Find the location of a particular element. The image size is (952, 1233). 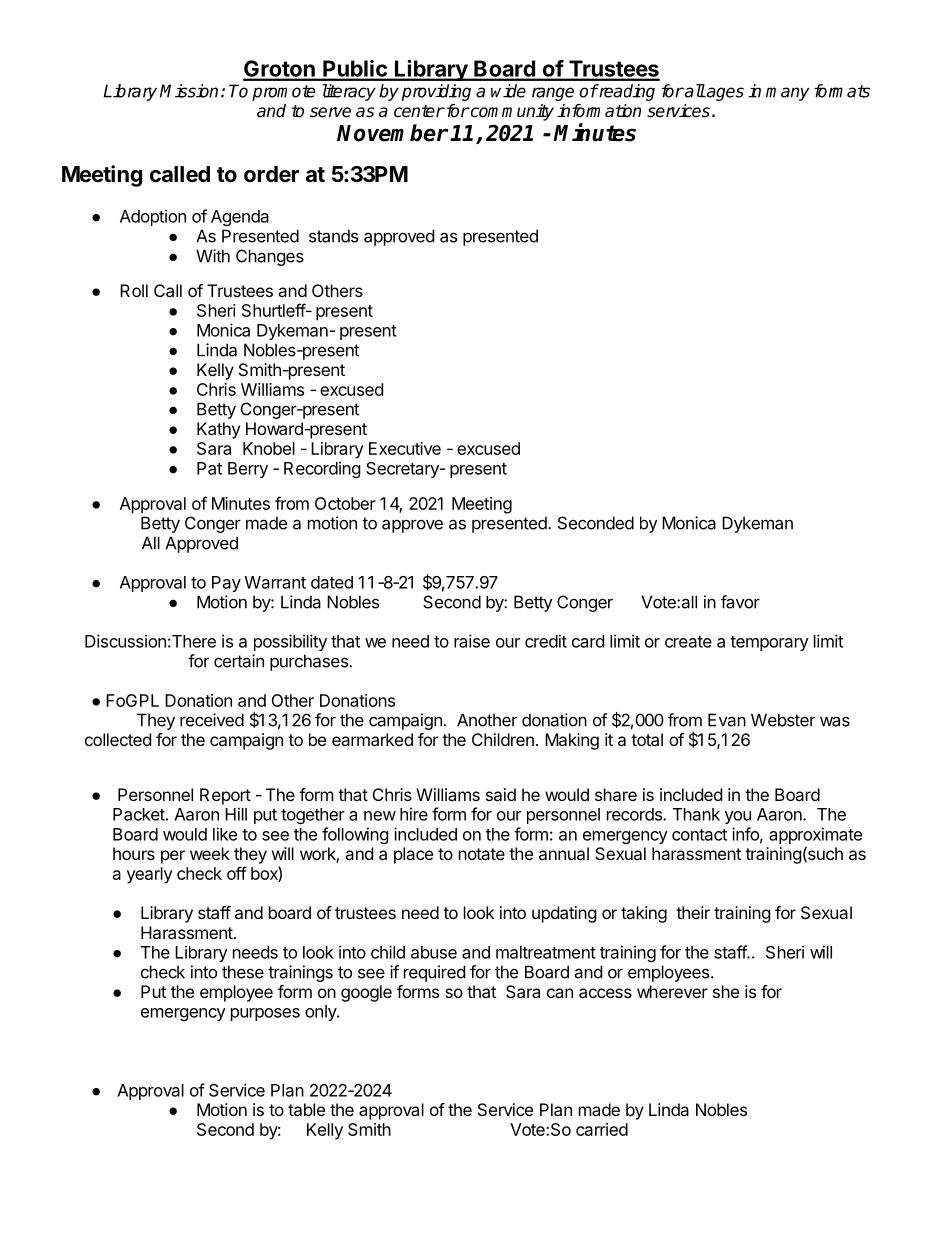

Mission is located at coordinates (189, 91).
